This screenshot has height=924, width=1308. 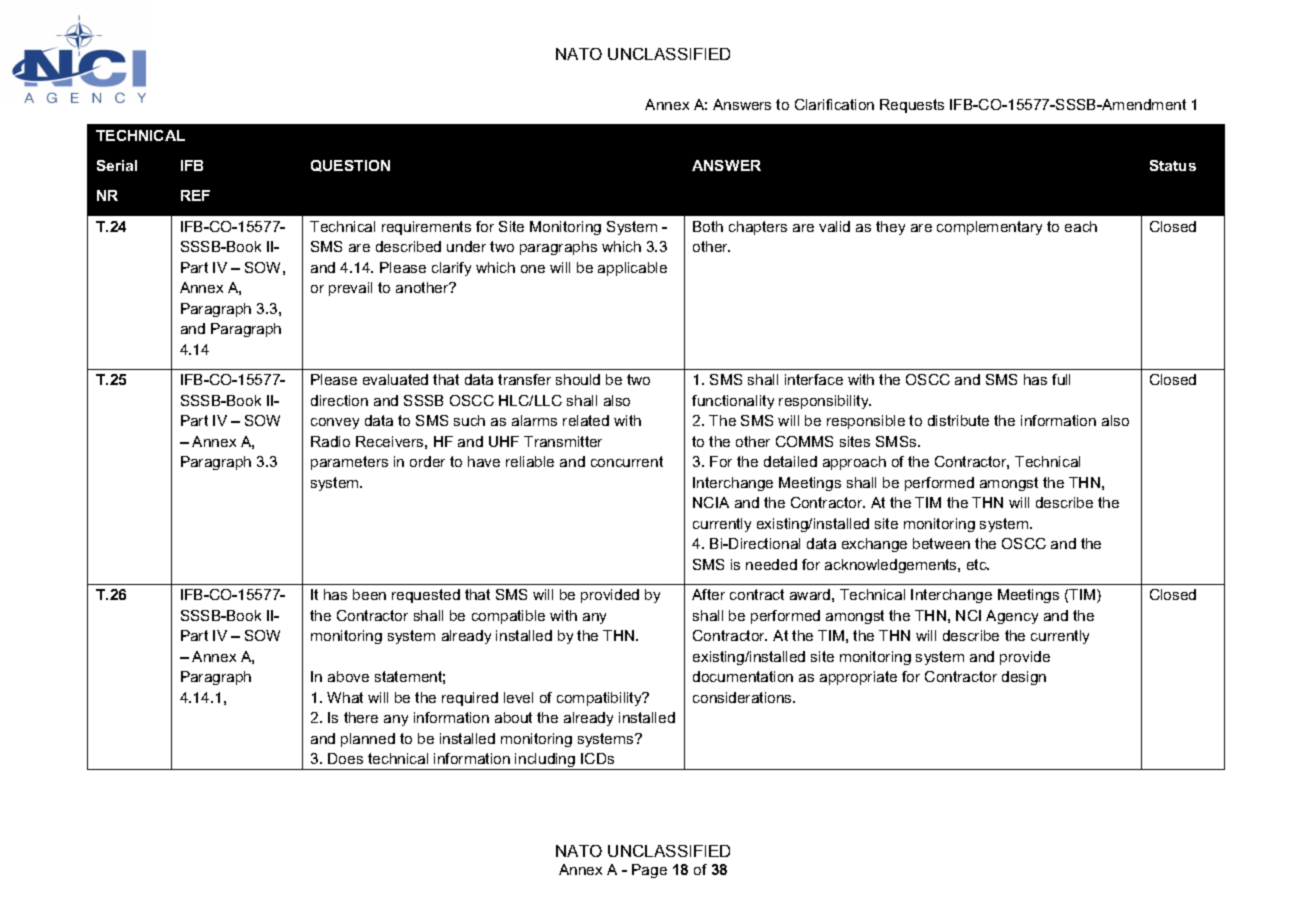 I want to click on Requests, so click(x=912, y=106).
